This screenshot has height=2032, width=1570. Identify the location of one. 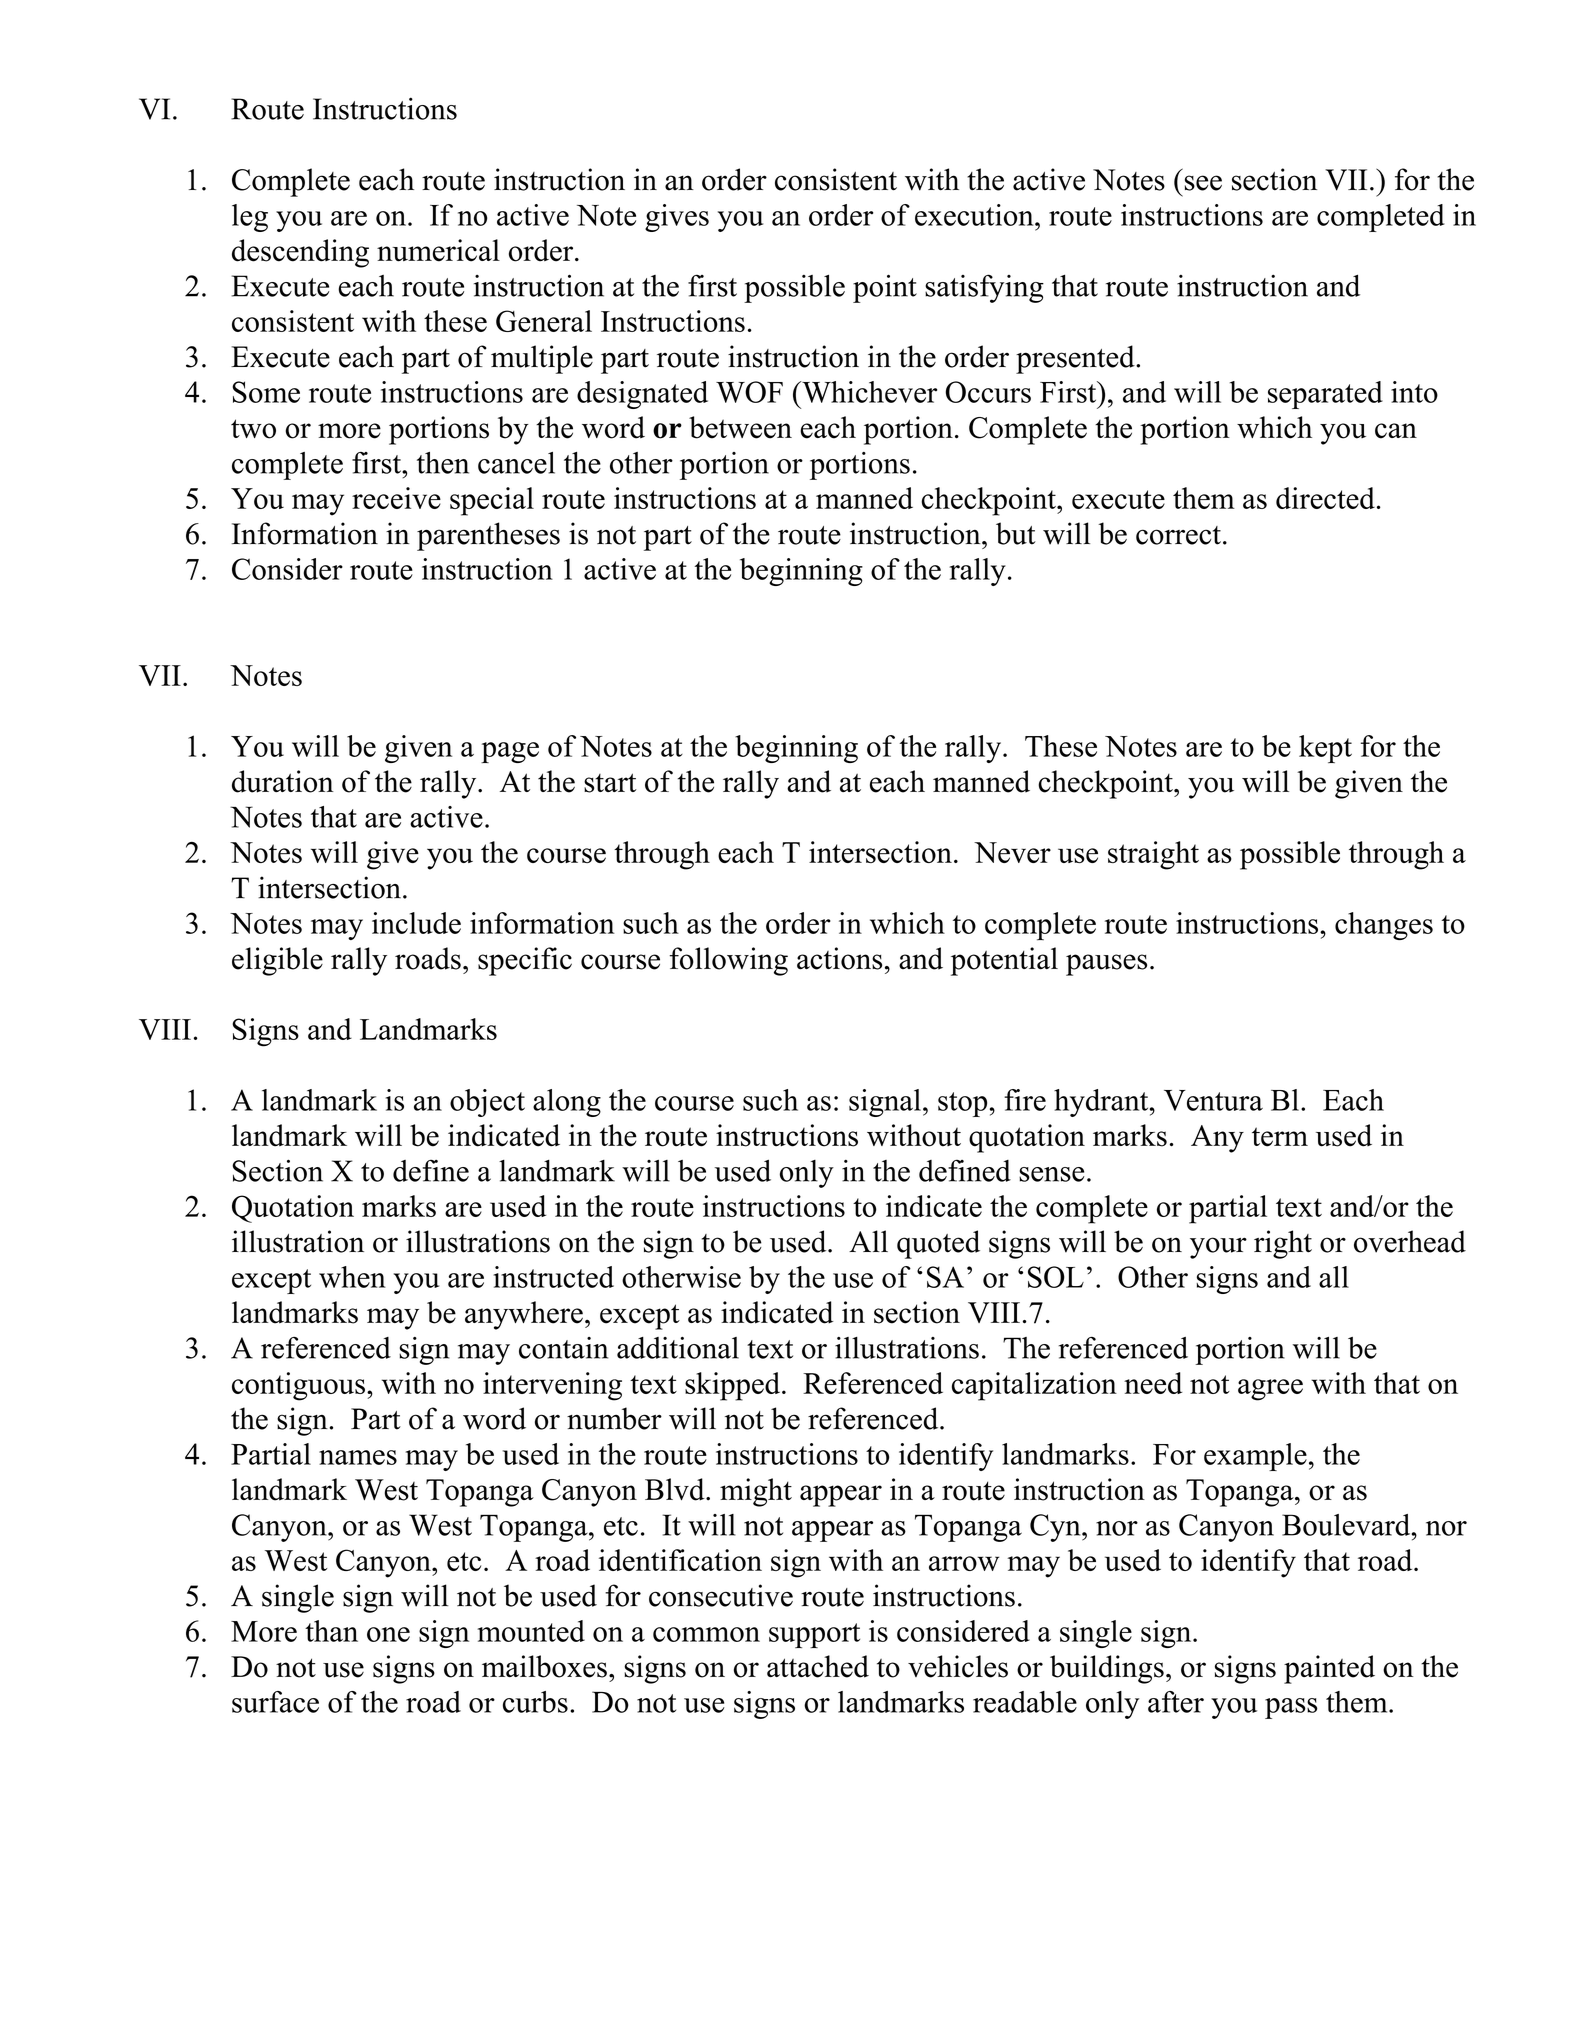
(388, 1634).
